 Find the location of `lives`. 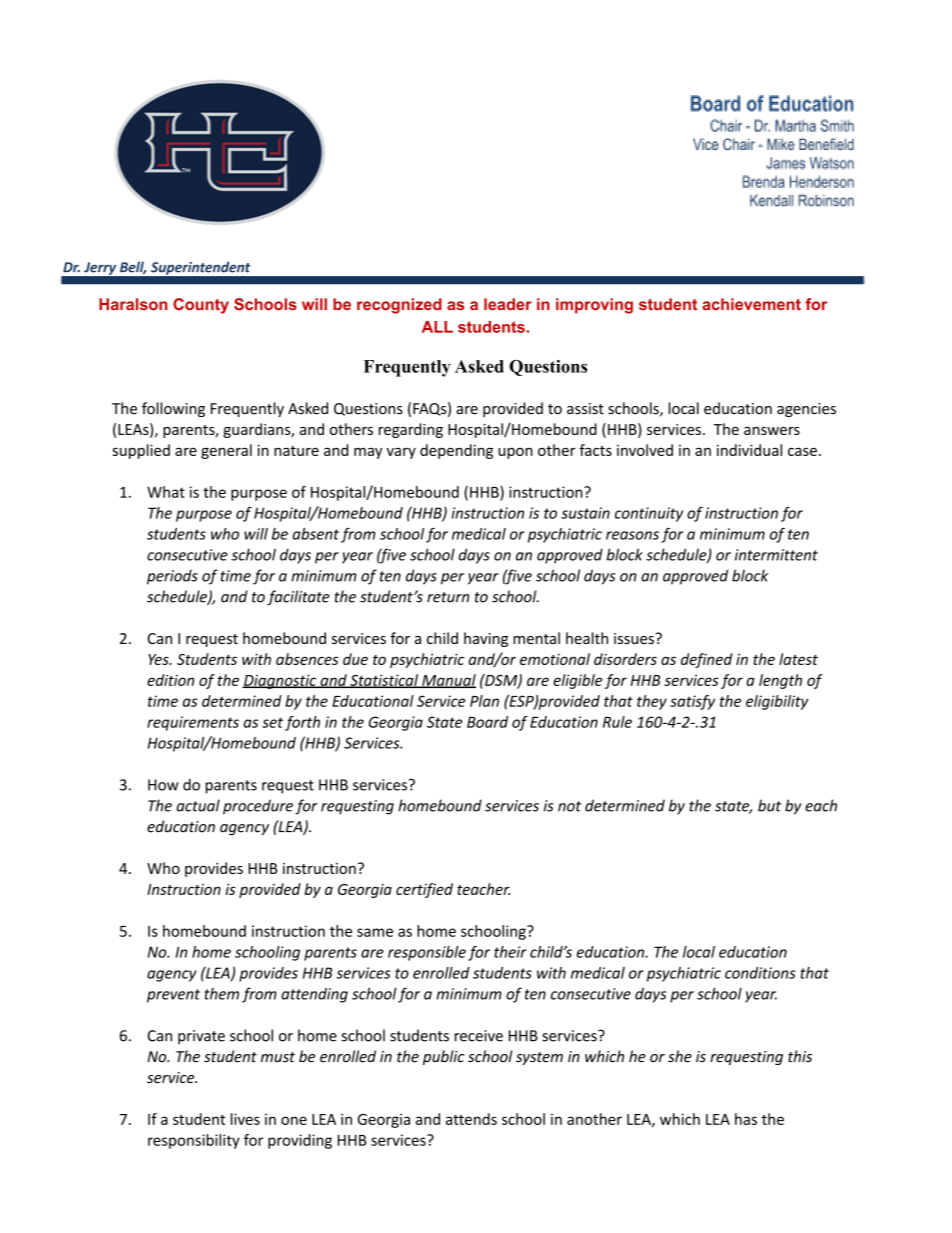

lives is located at coordinates (245, 1119).
